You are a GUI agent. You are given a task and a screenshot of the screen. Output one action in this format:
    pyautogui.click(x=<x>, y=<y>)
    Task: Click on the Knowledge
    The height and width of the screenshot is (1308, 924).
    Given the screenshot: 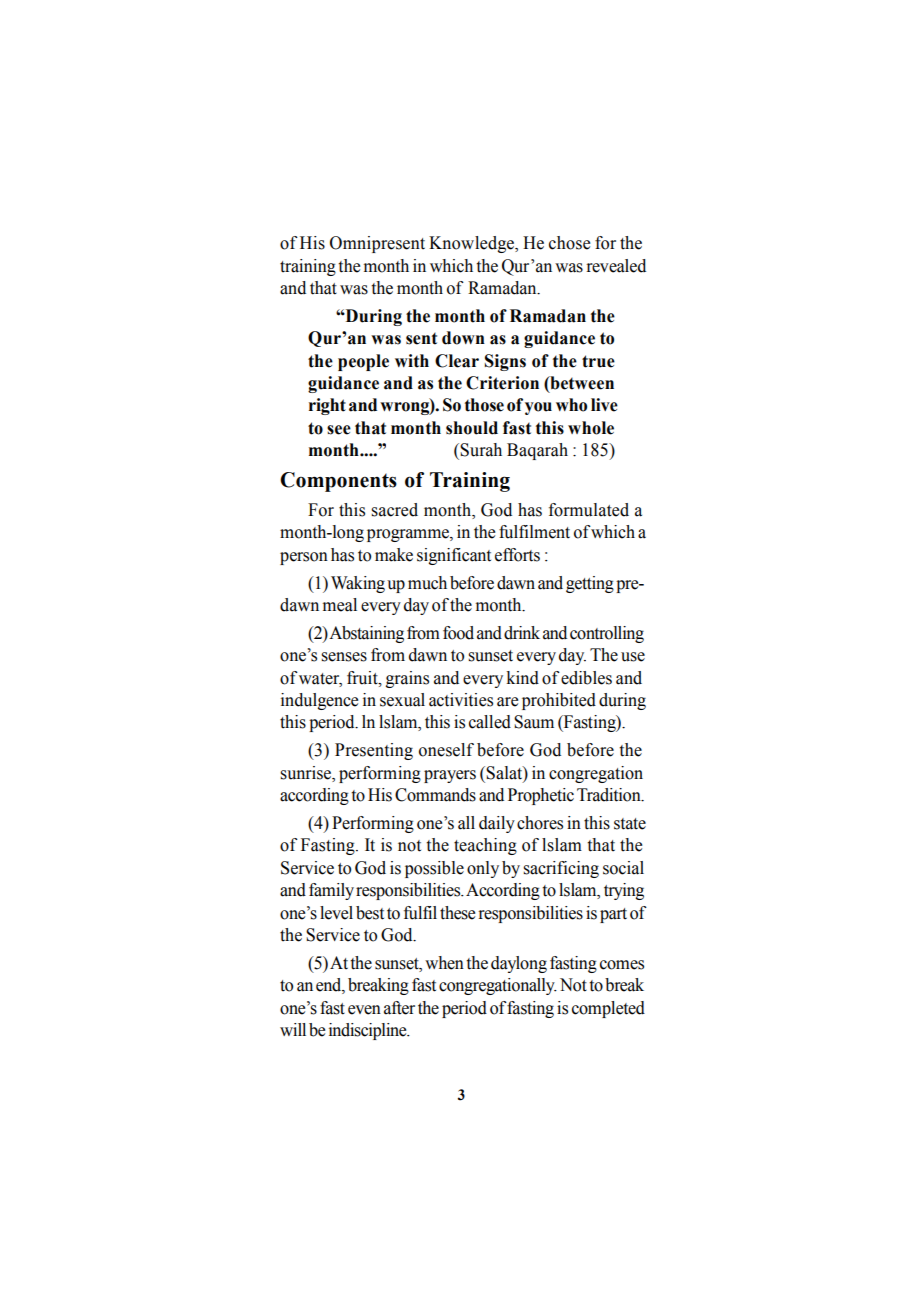 What is the action you would take?
    pyautogui.click(x=472, y=244)
